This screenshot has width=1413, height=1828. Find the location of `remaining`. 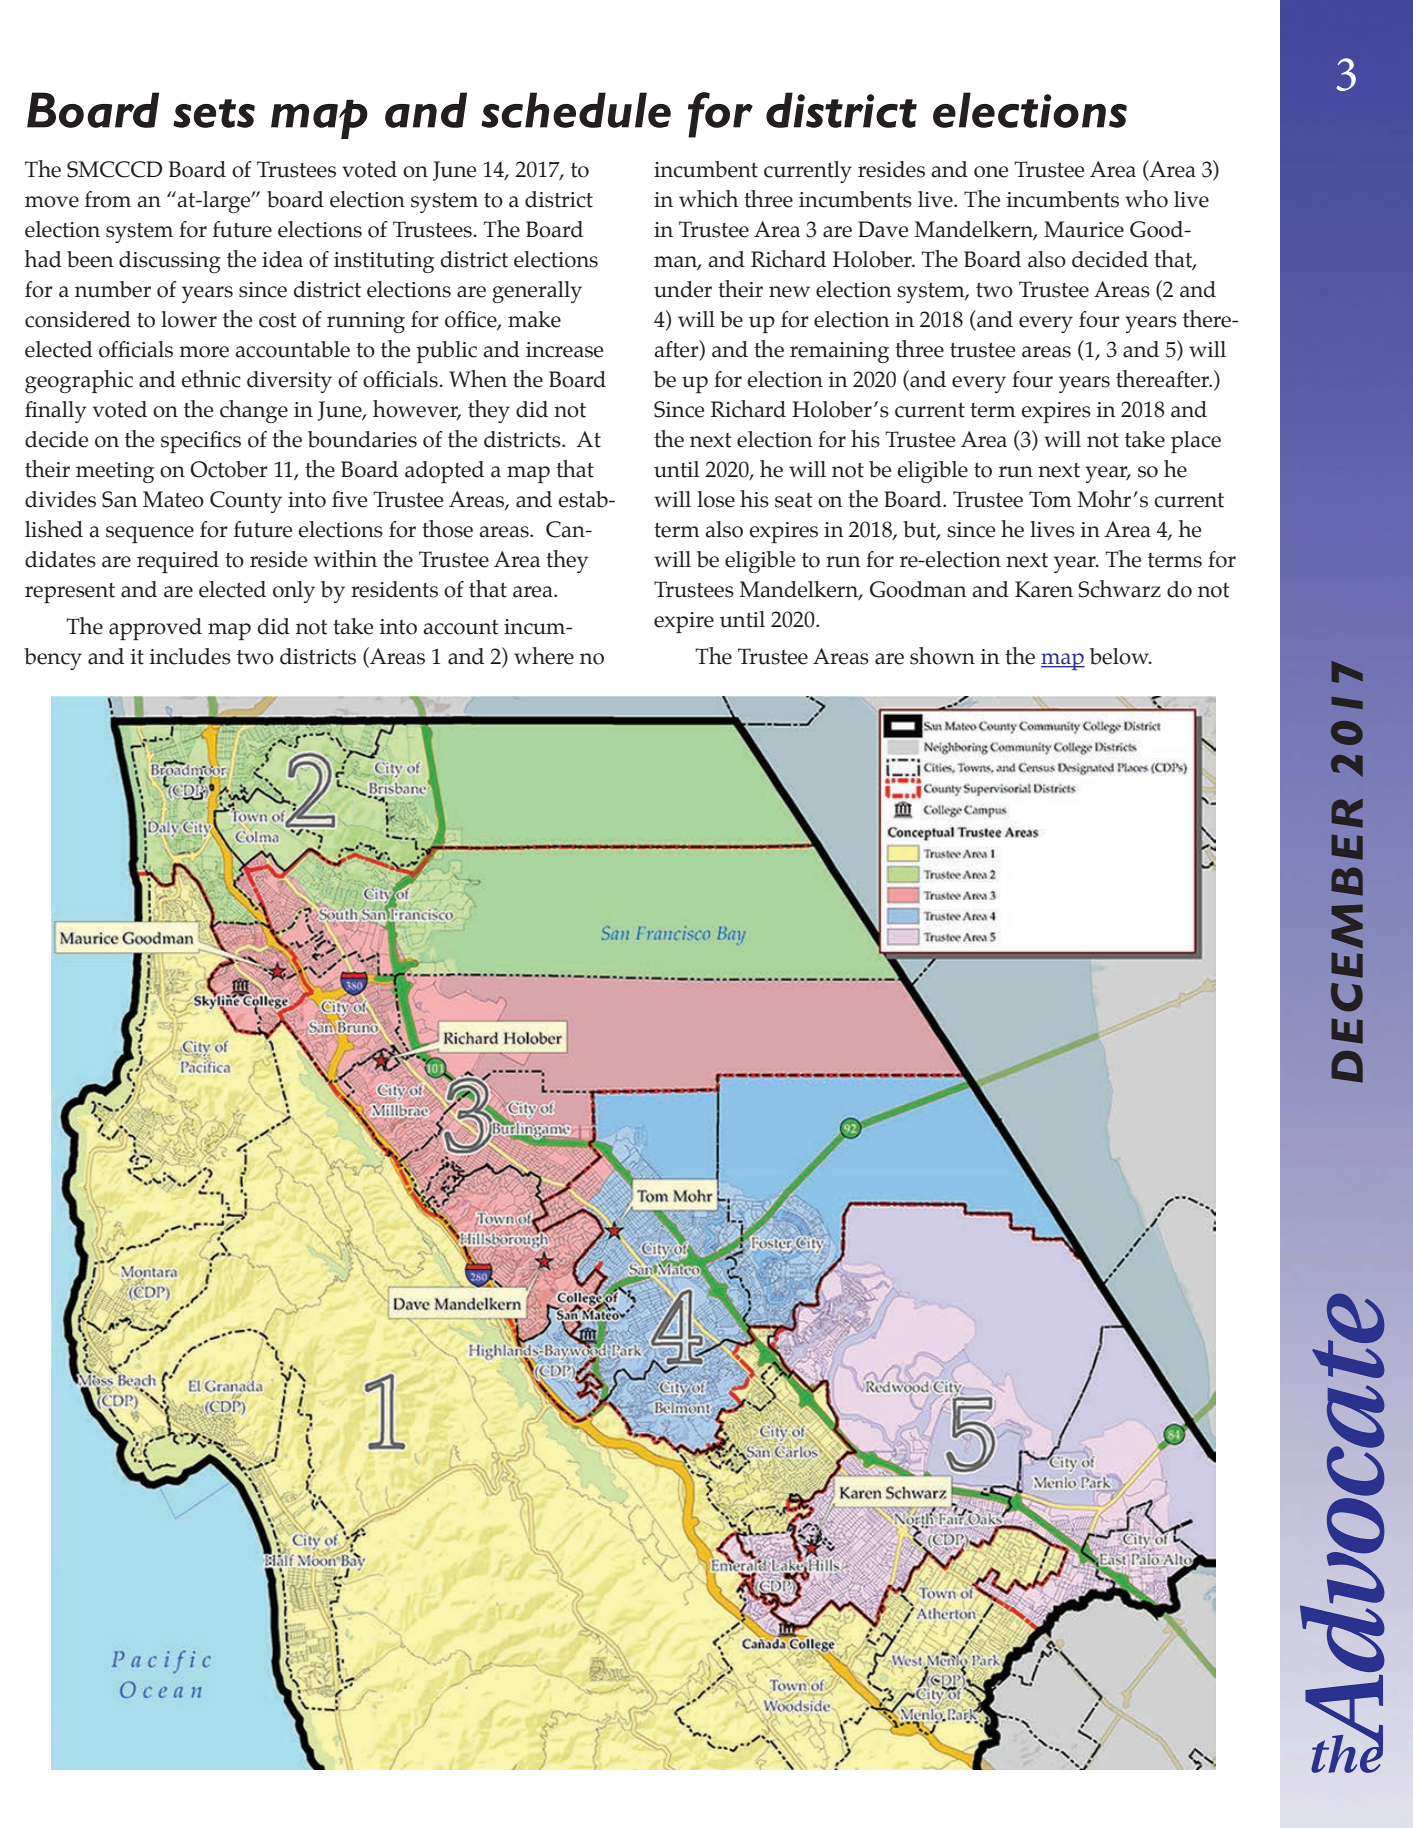

remaining is located at coordinates (839, 352).
